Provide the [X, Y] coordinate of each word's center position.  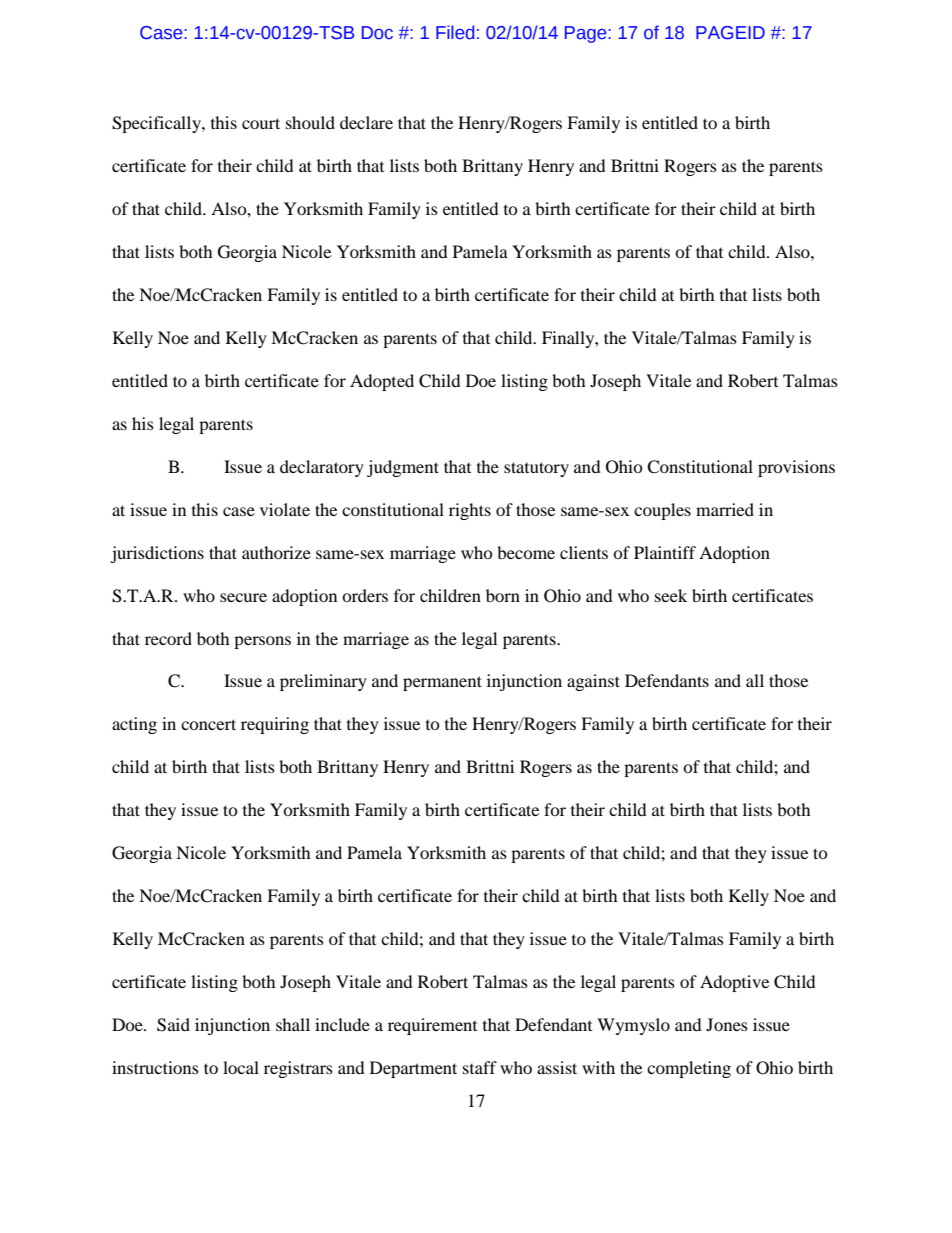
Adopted [382, 382]
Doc [377, 33]
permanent [442, 683]
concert [208, 724]
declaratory [322, 468]
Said [173, 1025]
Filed [455, 32]
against [593, 682]
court [261, 123]
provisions [796, 468]
